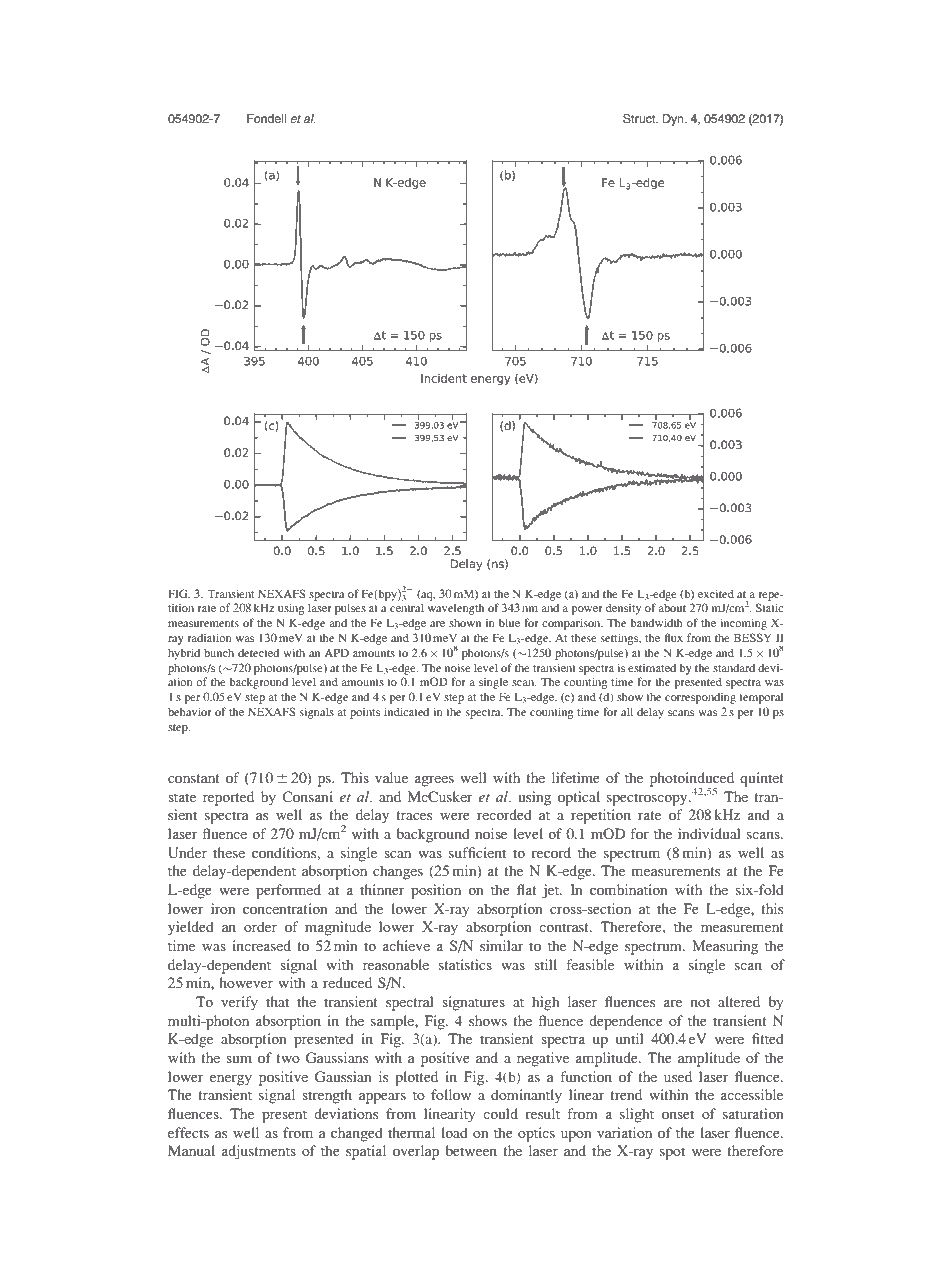 The width and height of the screenshot is (952, 1261). Describe the element at coordinates (258, 652) in the screenshot. I see `detected` at that location.
